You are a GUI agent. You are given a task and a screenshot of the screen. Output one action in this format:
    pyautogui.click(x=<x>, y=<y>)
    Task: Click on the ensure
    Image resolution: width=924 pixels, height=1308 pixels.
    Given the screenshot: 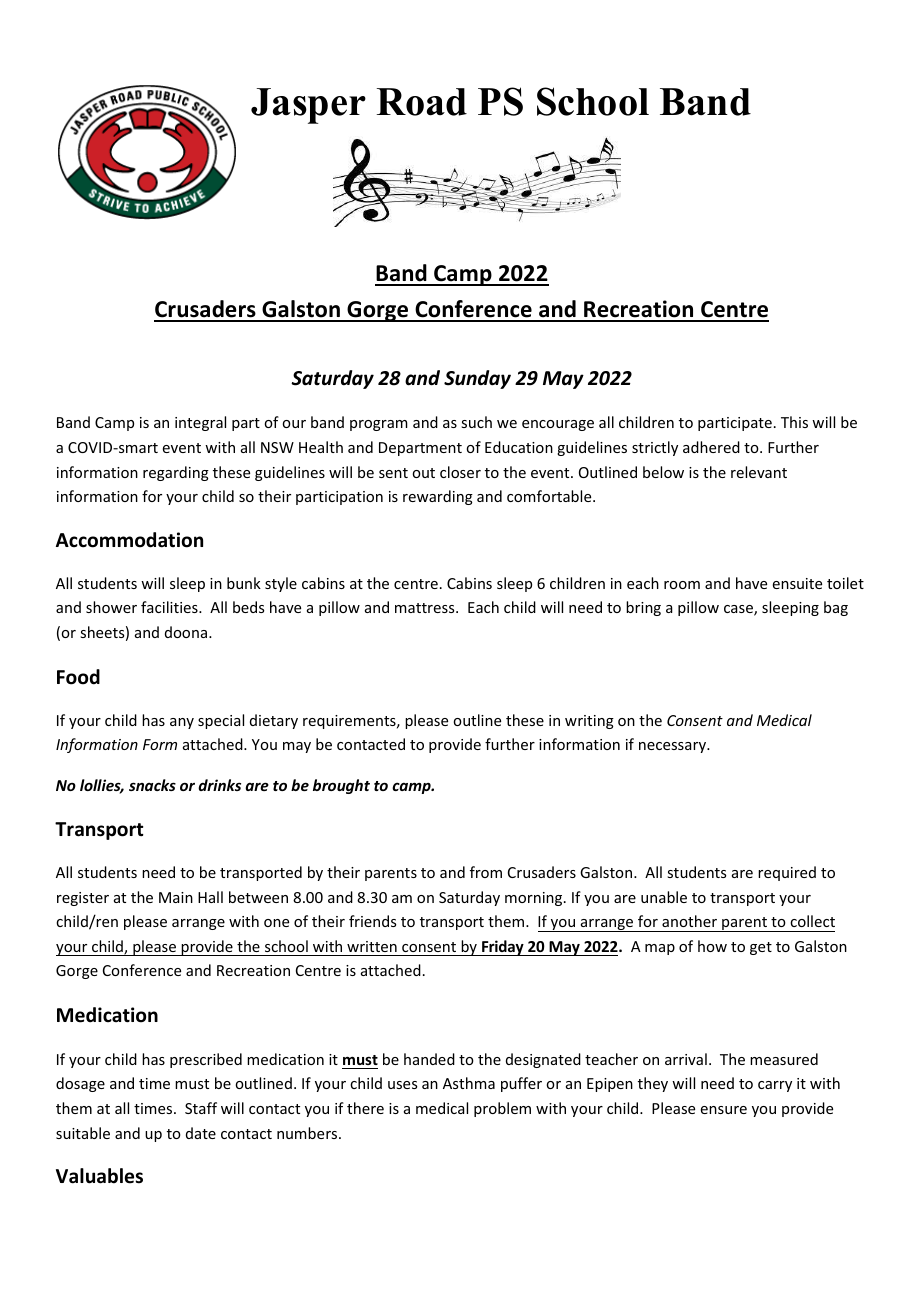 What is the action you would take?
    pyautogui.click(x=724, y=1110)
